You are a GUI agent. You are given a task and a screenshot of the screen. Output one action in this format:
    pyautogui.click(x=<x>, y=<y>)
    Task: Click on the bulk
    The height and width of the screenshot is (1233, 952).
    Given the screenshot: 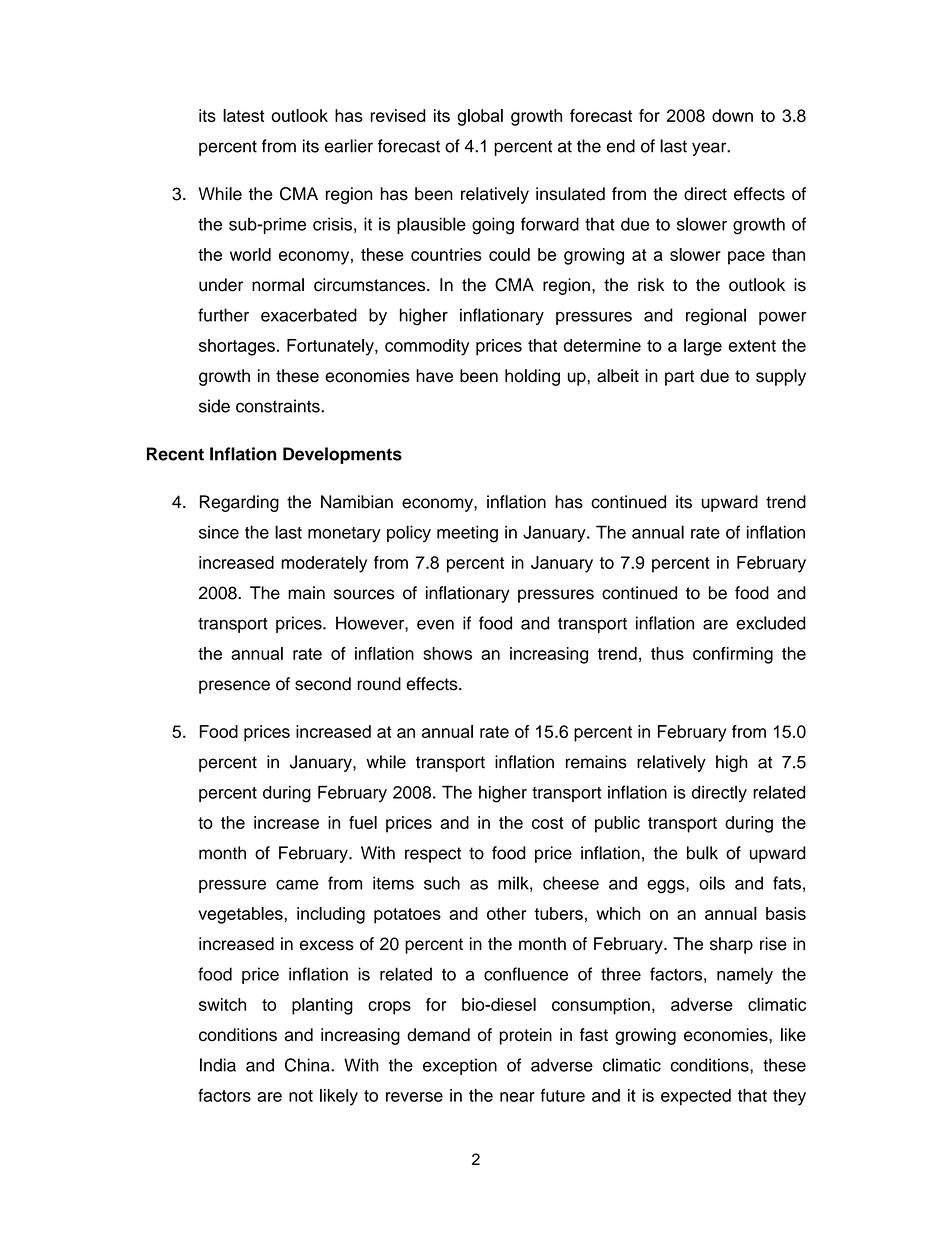 What is the action you would take?
    pyautogui.click(x=702, y=853)
